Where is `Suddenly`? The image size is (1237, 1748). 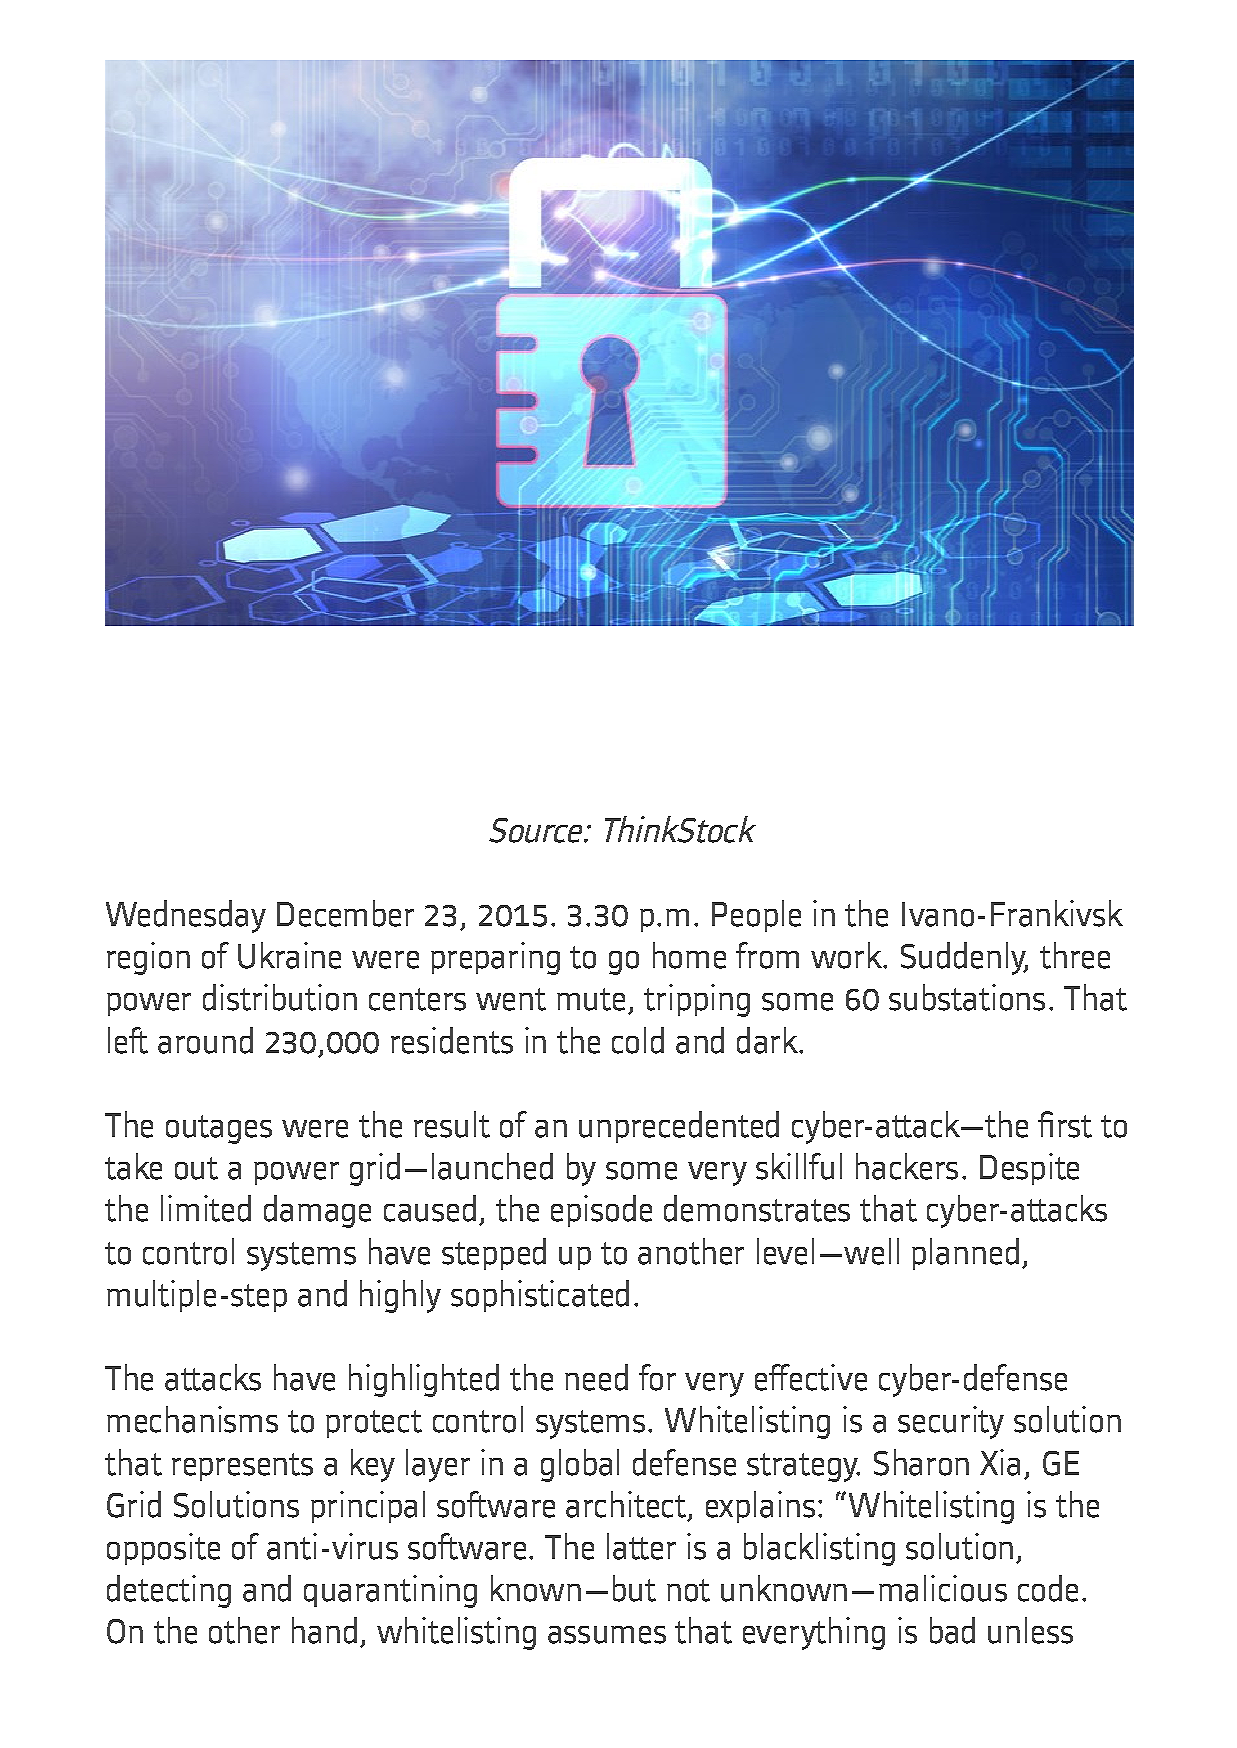
Suddenly is located at coordinates (964, 958).
